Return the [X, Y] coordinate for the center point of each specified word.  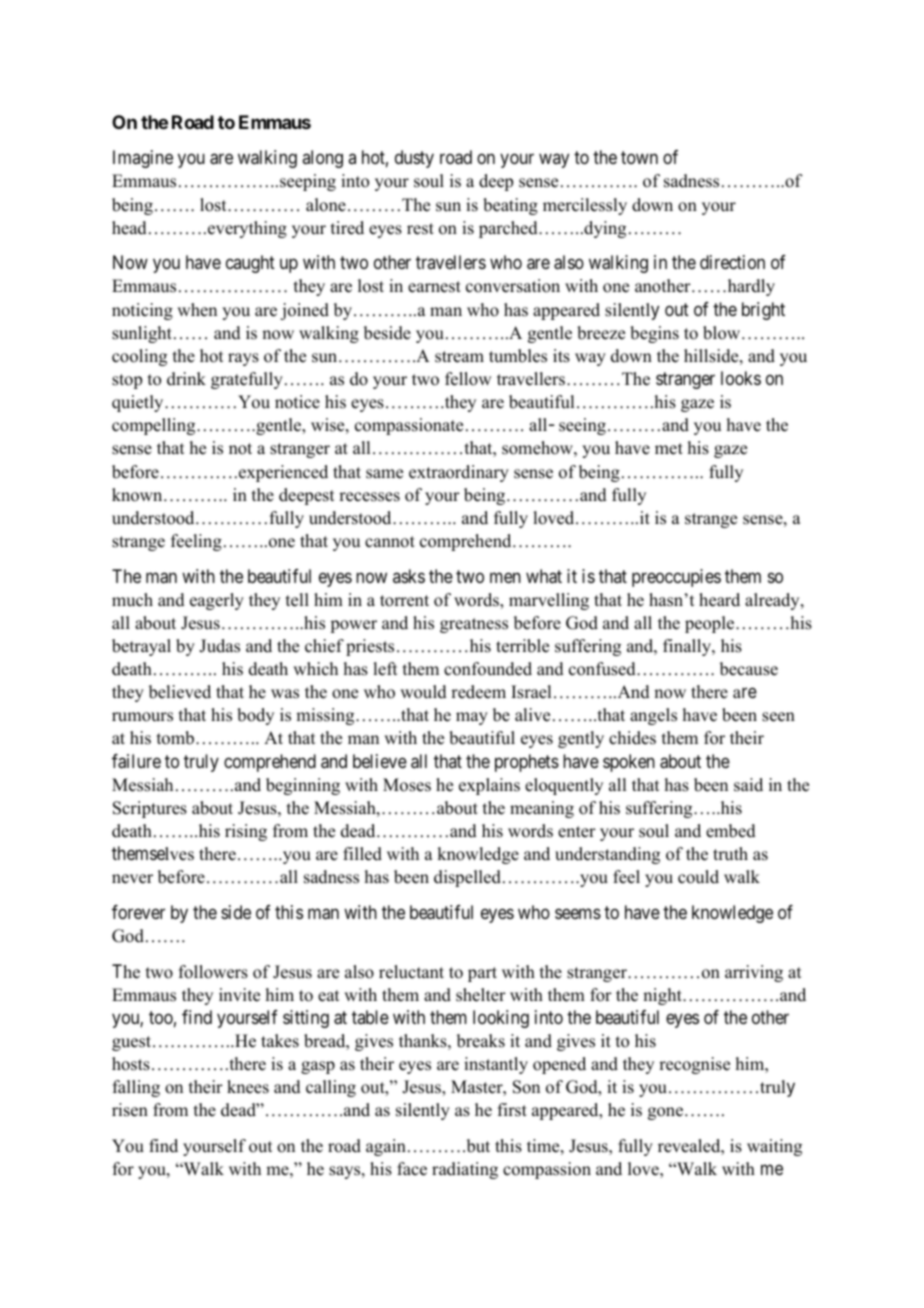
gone [665, 1113]
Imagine [143, 159]
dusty [414, 159]
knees [248, 1087]
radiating [465, 1170]
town [639, 158]
